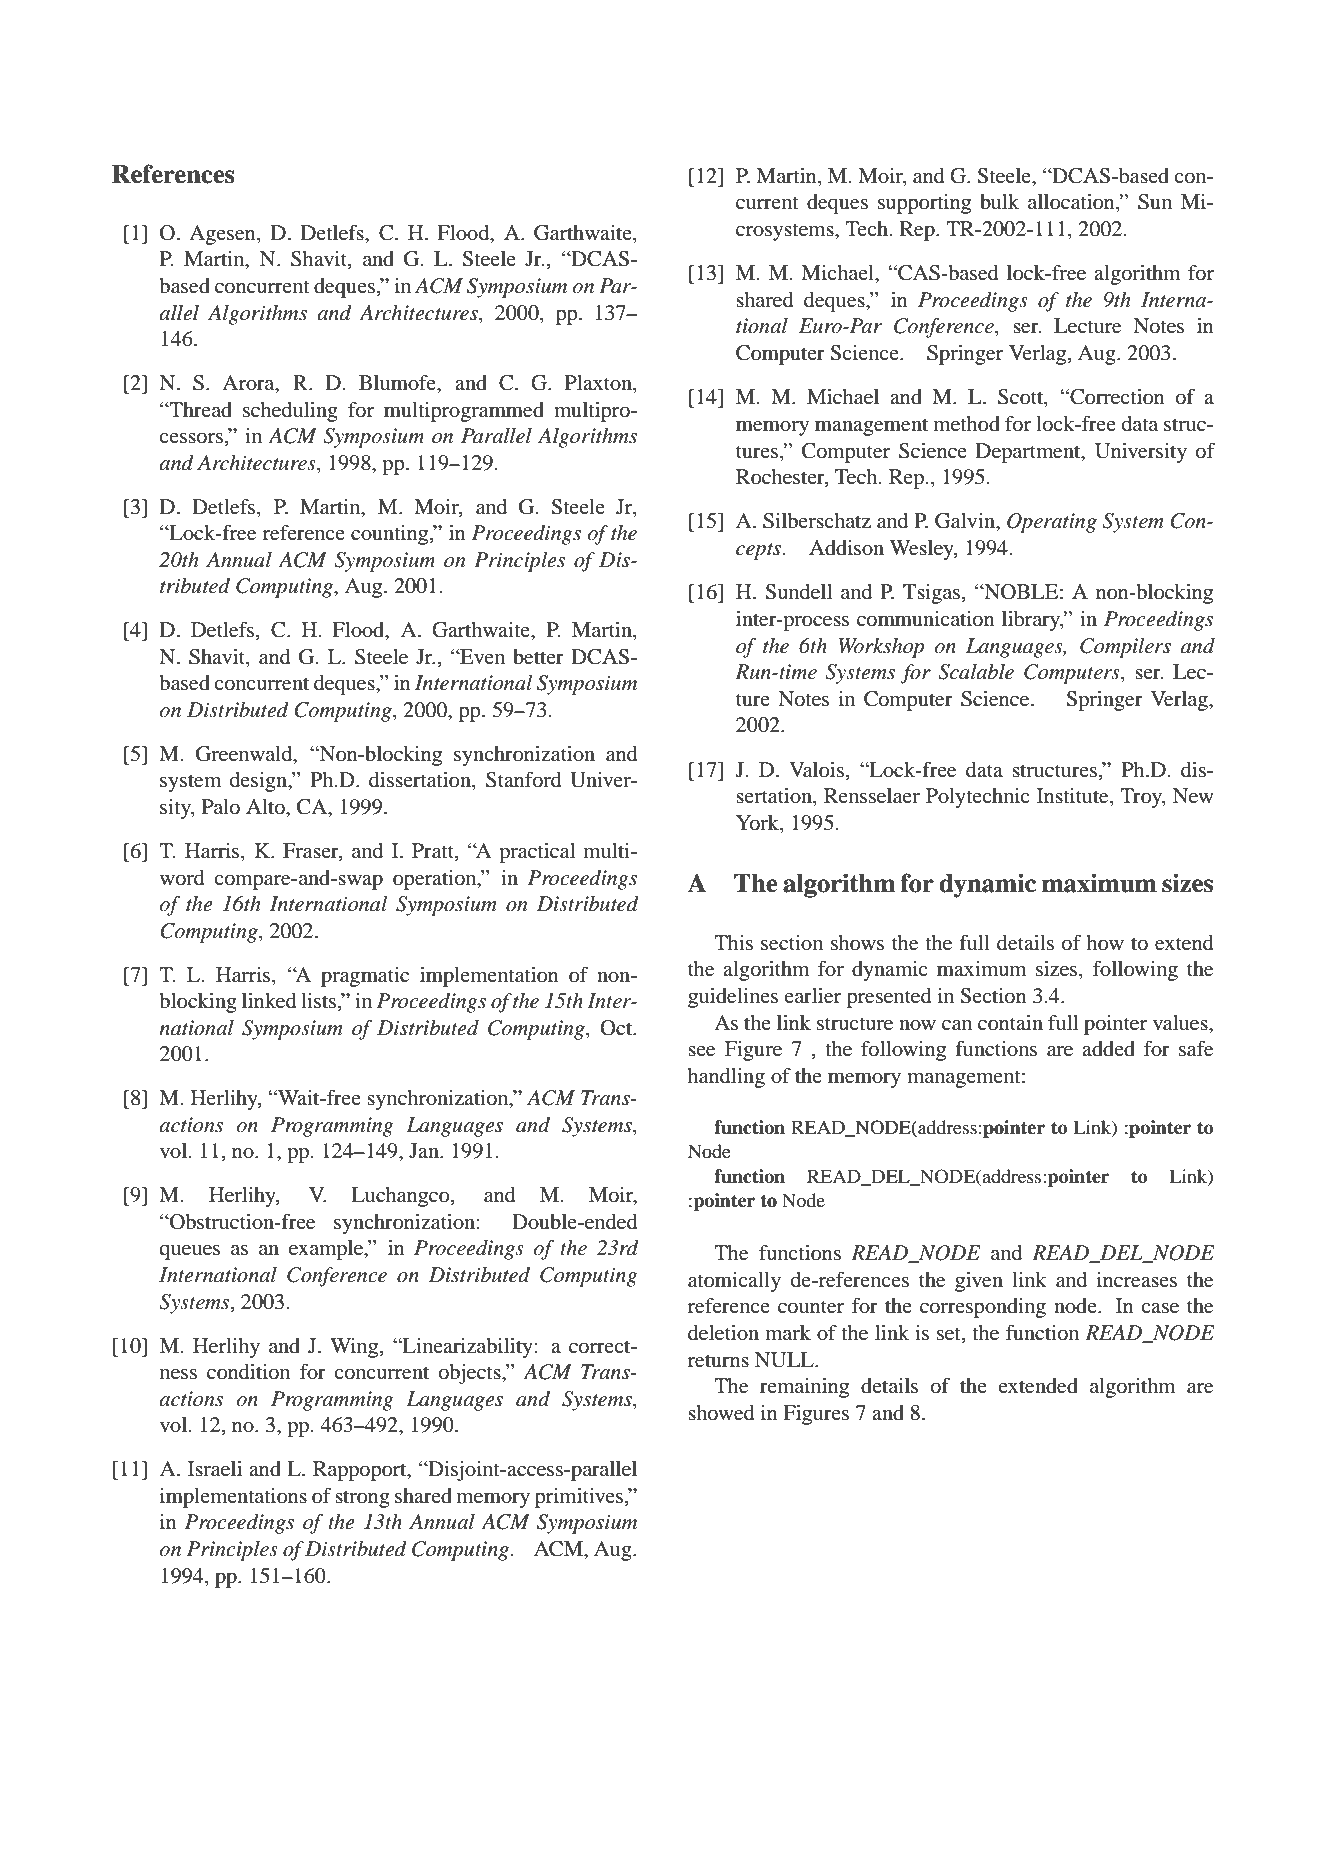 This page has width=1325, height=1874. I want to click on better, so click(538, 657).
